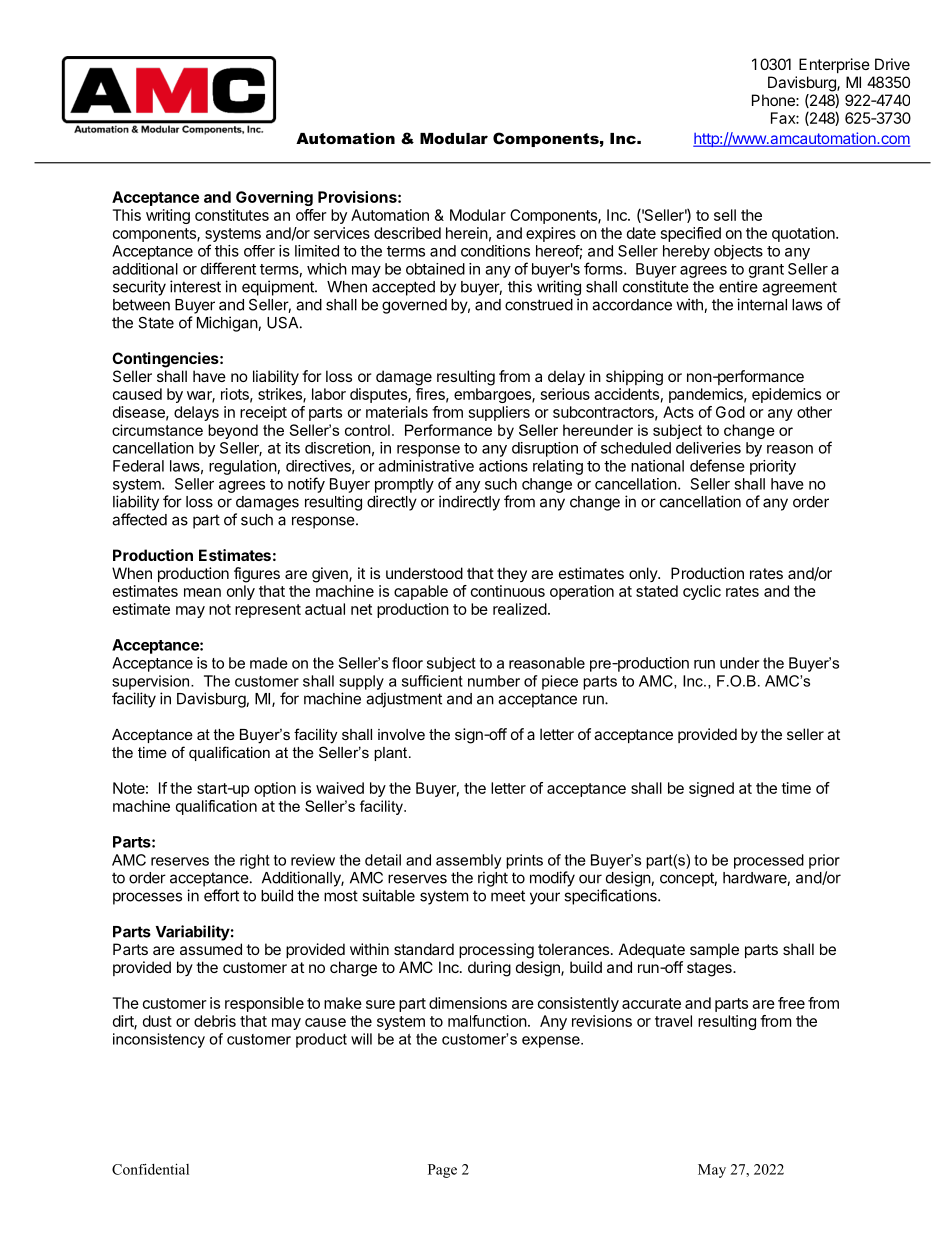 Image resolution: width=952 pixels, height=1233 pixels. What do you see at coordinates (442, 1171) in the screenshot?
I see `Page` at bounding box center [442, 1171].
